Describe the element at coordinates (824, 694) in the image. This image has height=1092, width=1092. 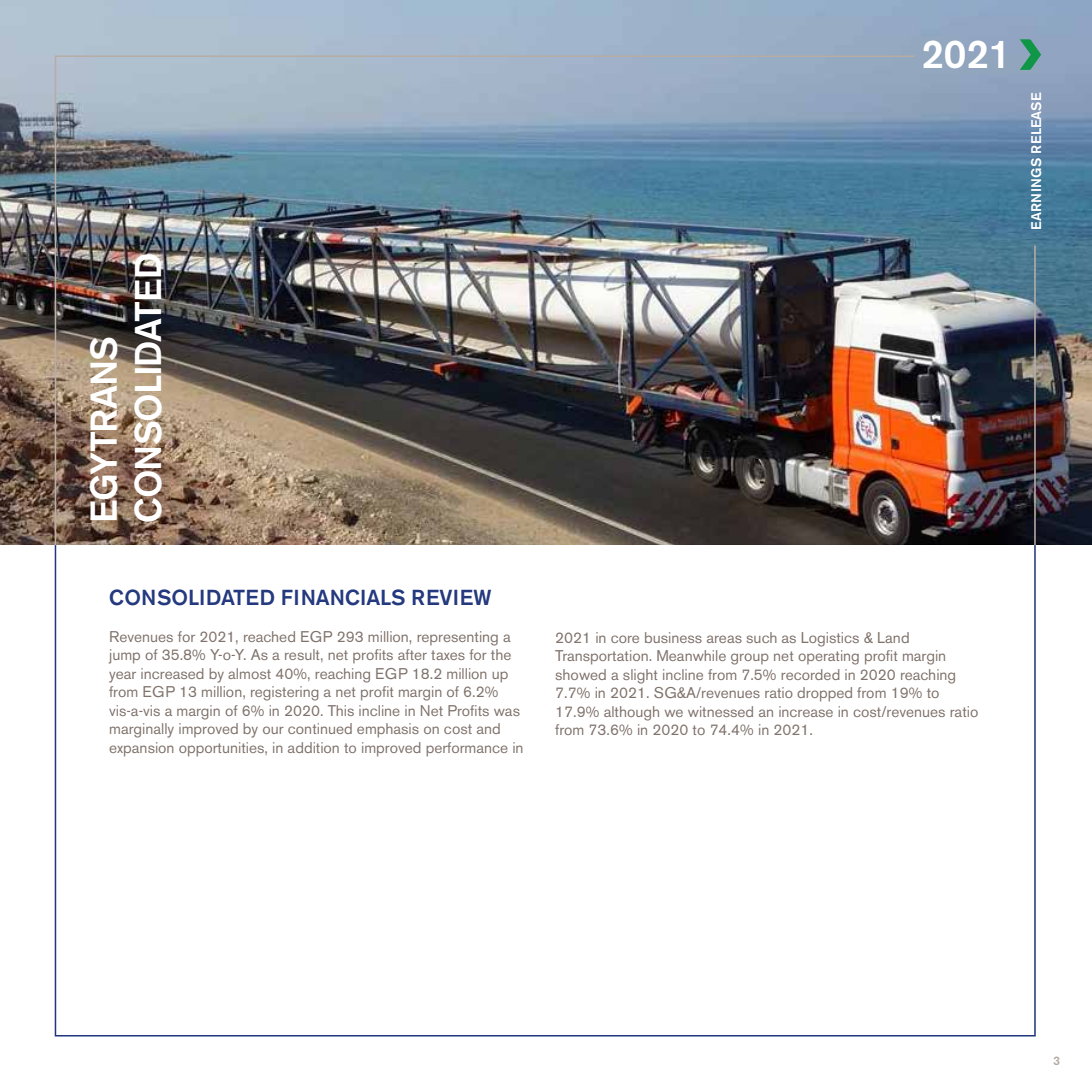
I see `dropped` at that location.
